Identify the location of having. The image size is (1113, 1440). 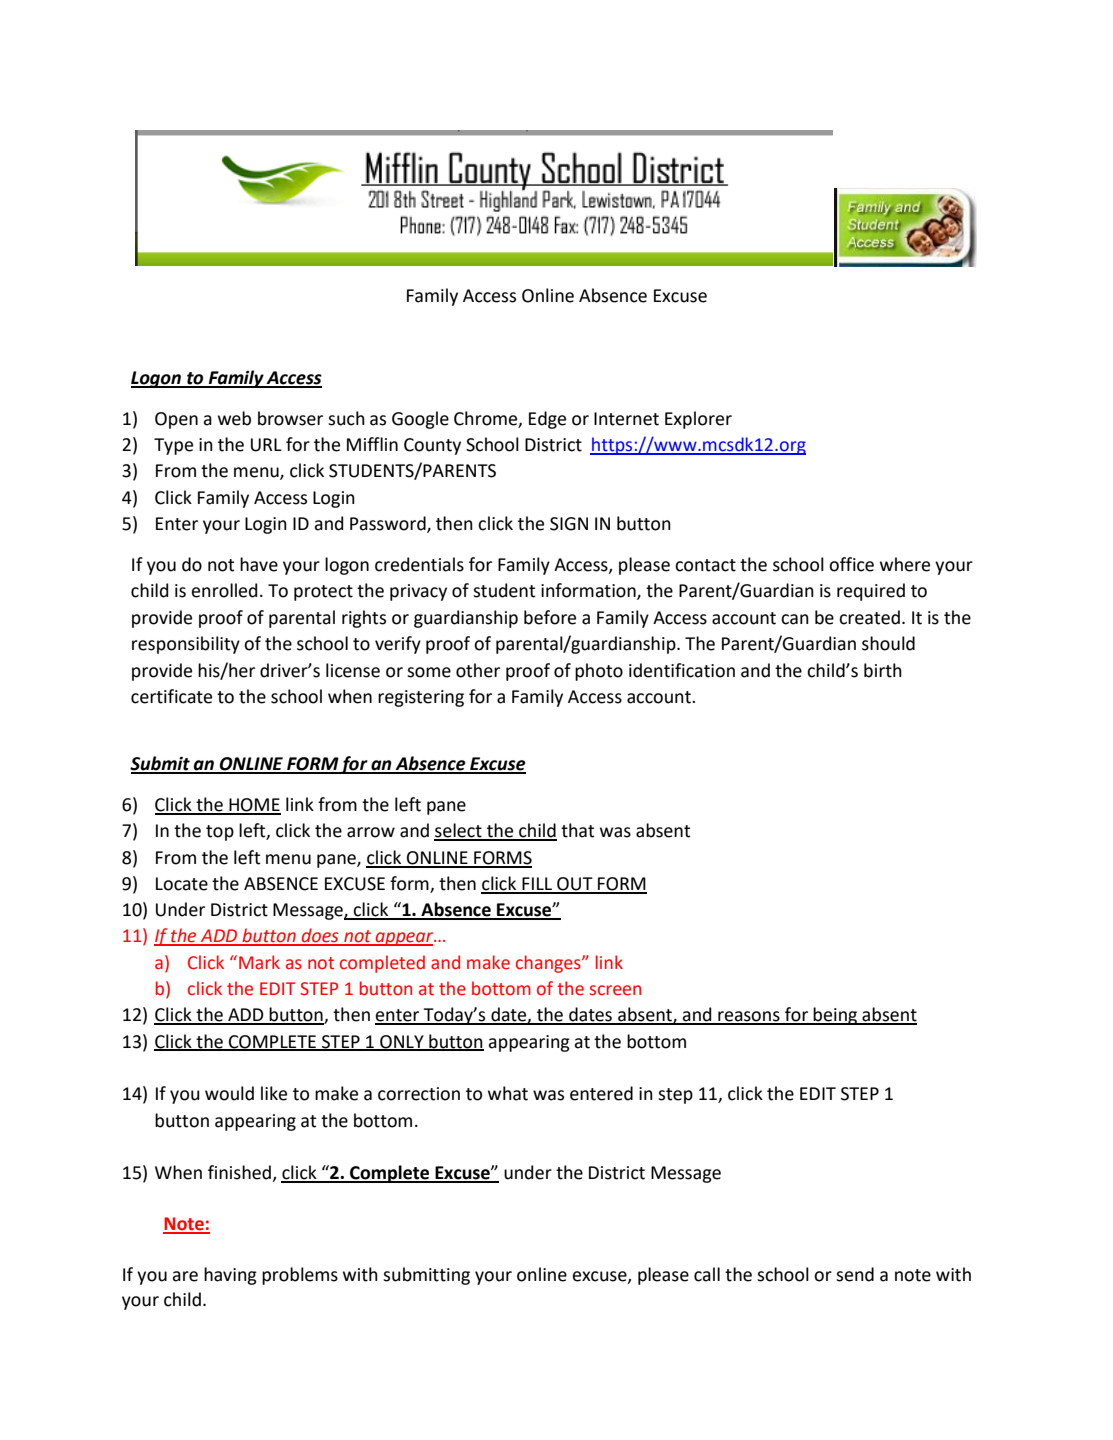
(230, 1276).
